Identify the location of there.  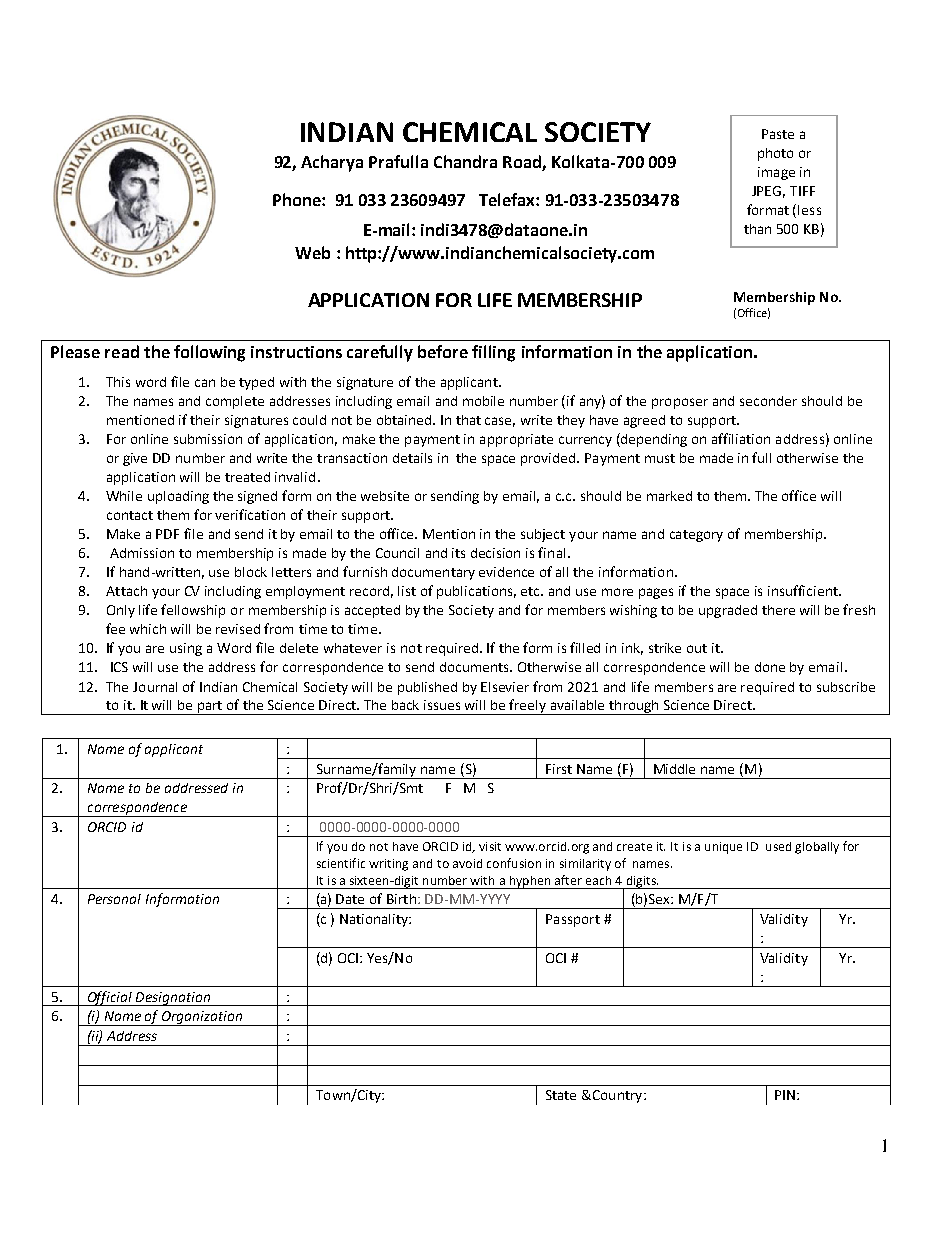
(778, 610).
